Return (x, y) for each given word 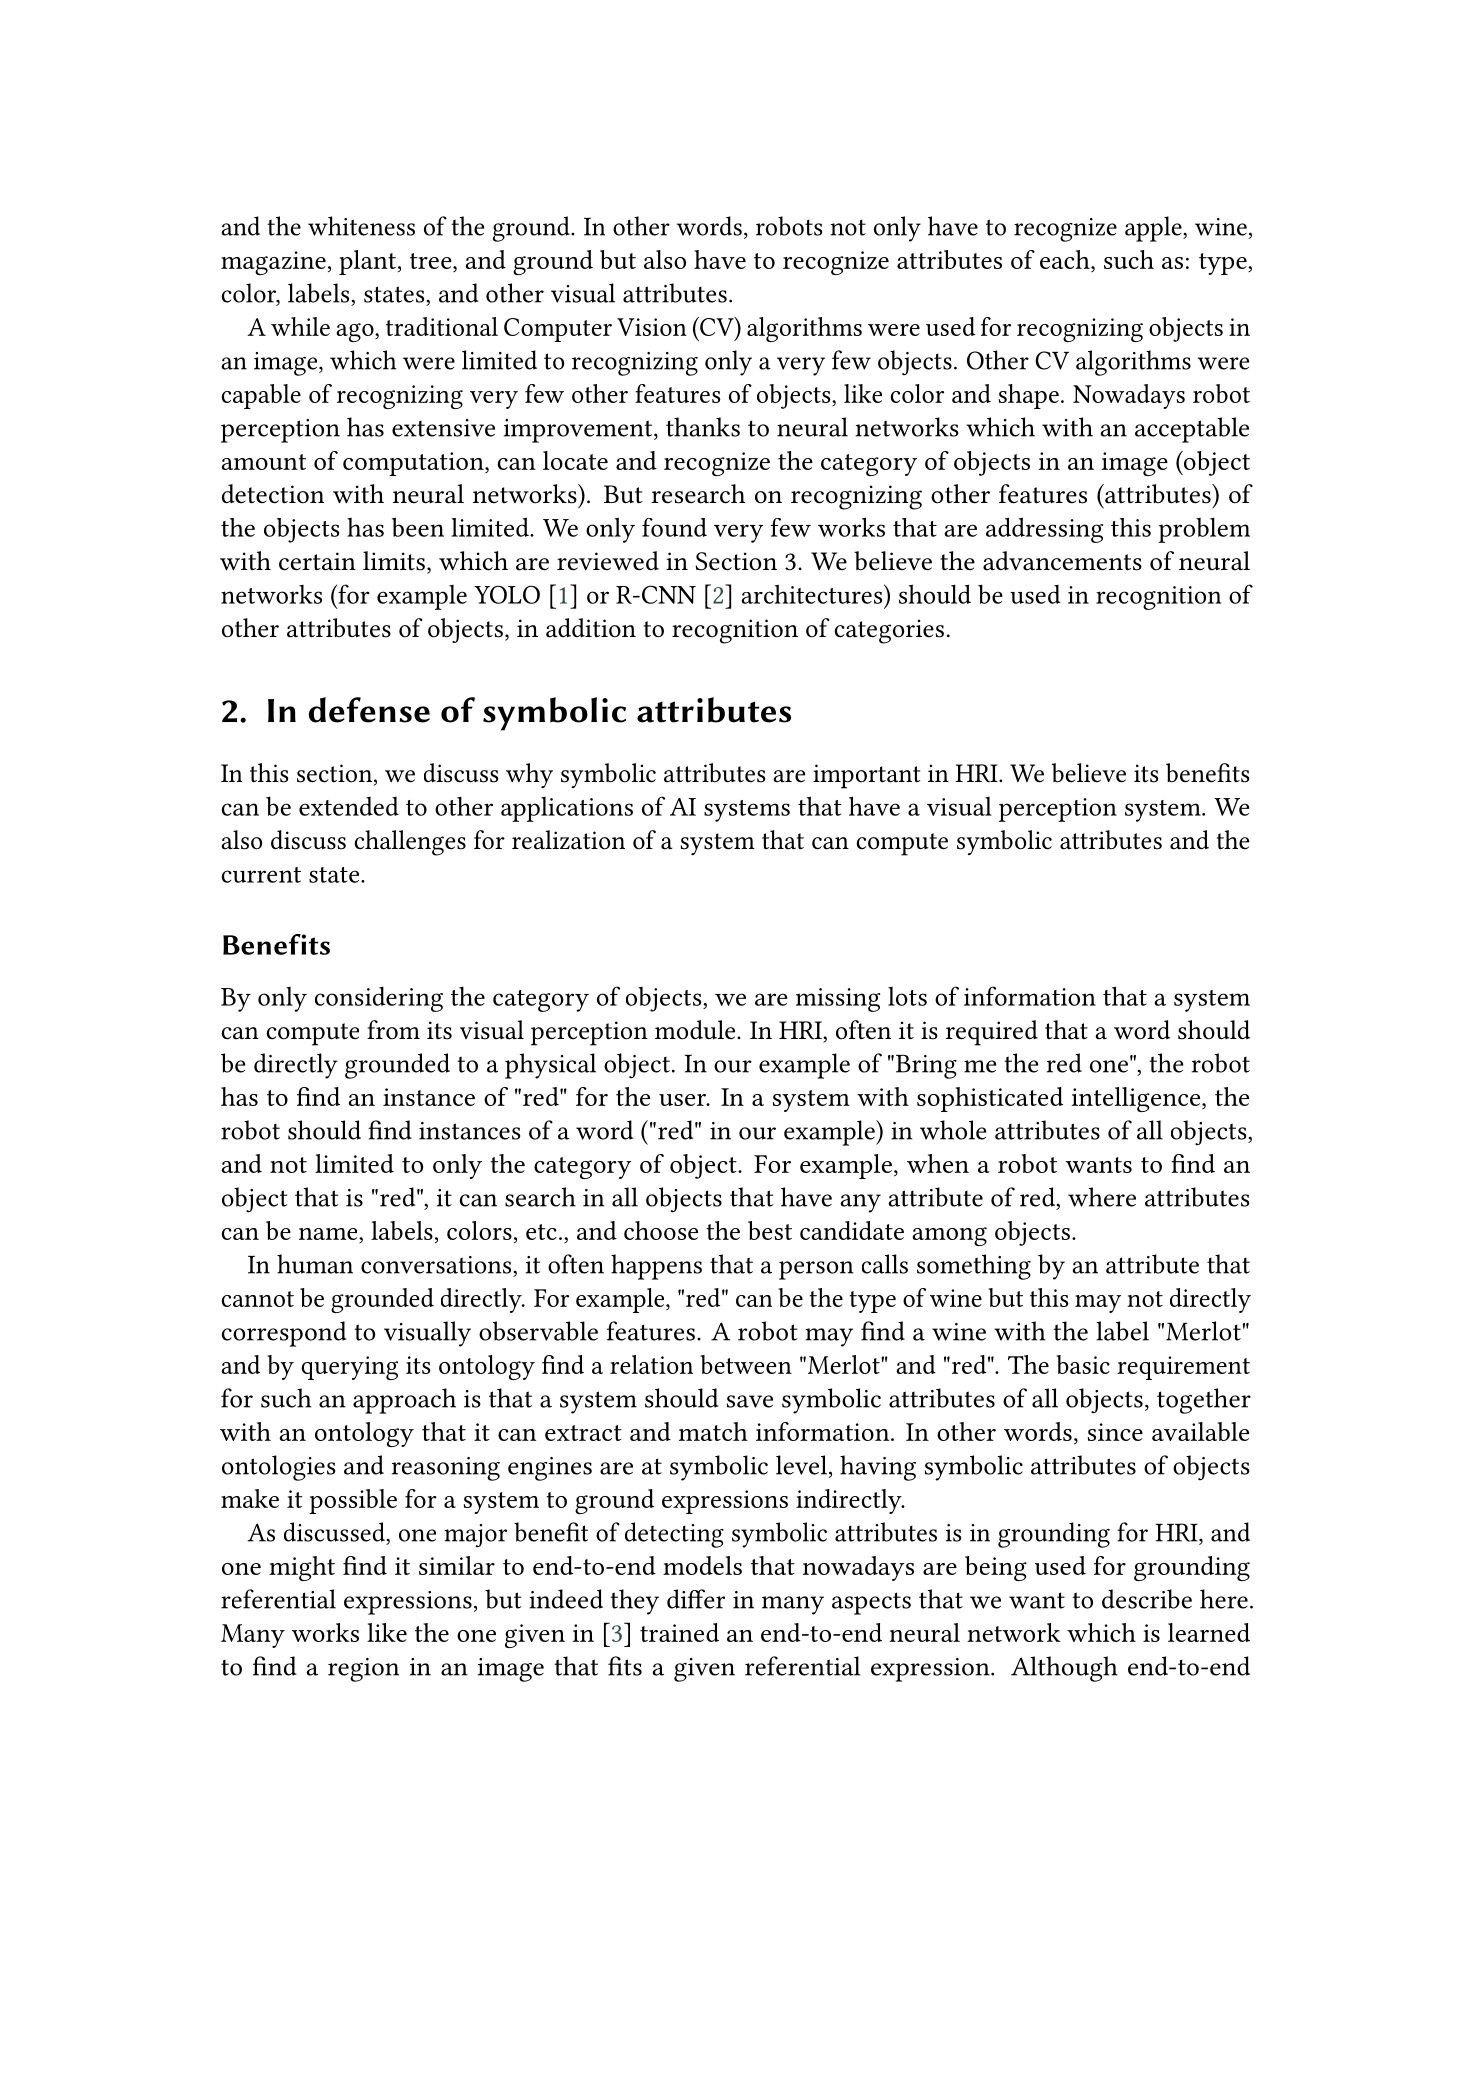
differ (696, 1599)
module (696, 1030)
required (992, 1033)
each (1066, 259)
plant (369, 262)
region (363, 1670)
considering (379, 999)
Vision (652, 327)
